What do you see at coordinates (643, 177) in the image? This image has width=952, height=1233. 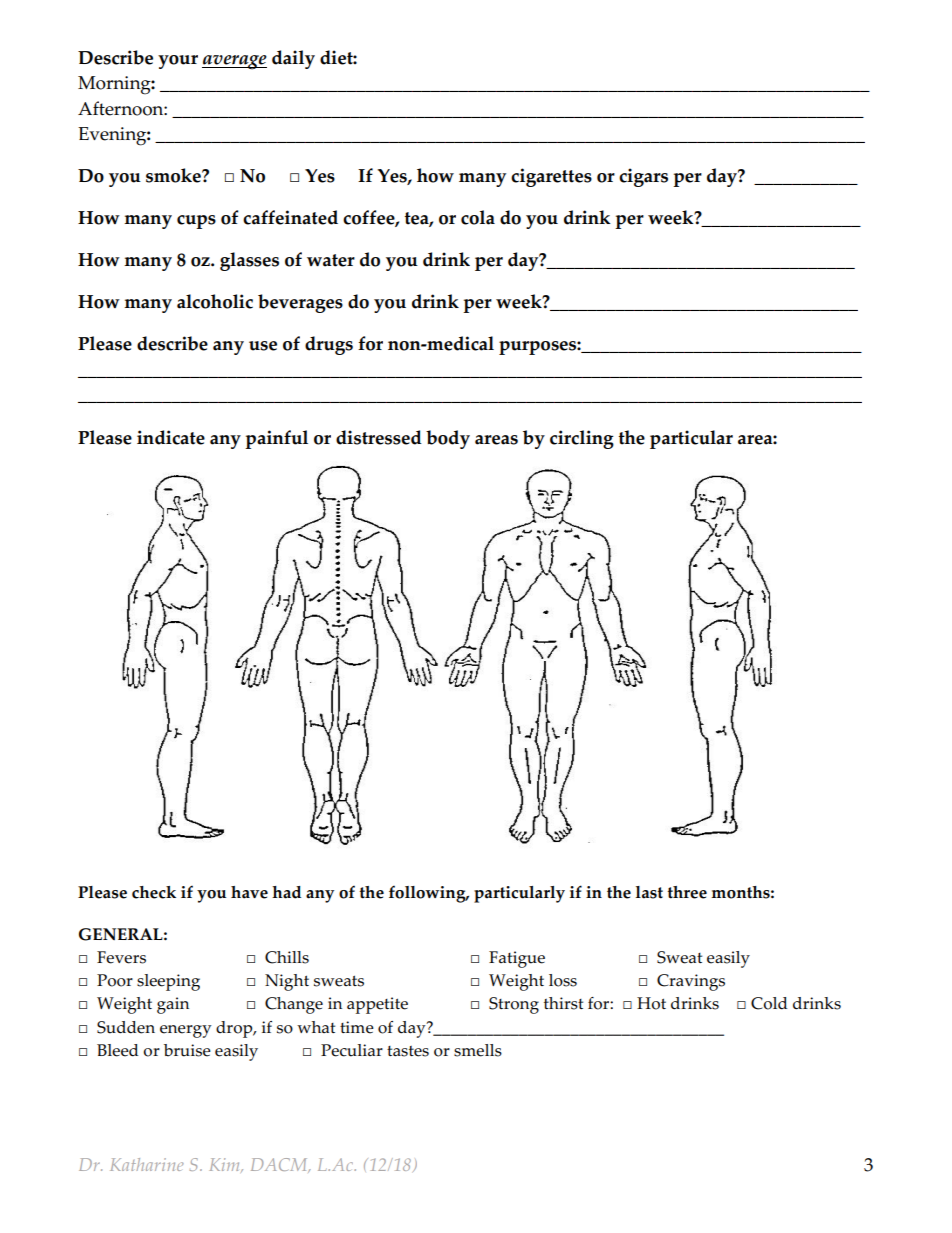 I see `cigars` at bounding box center [643, 177].
